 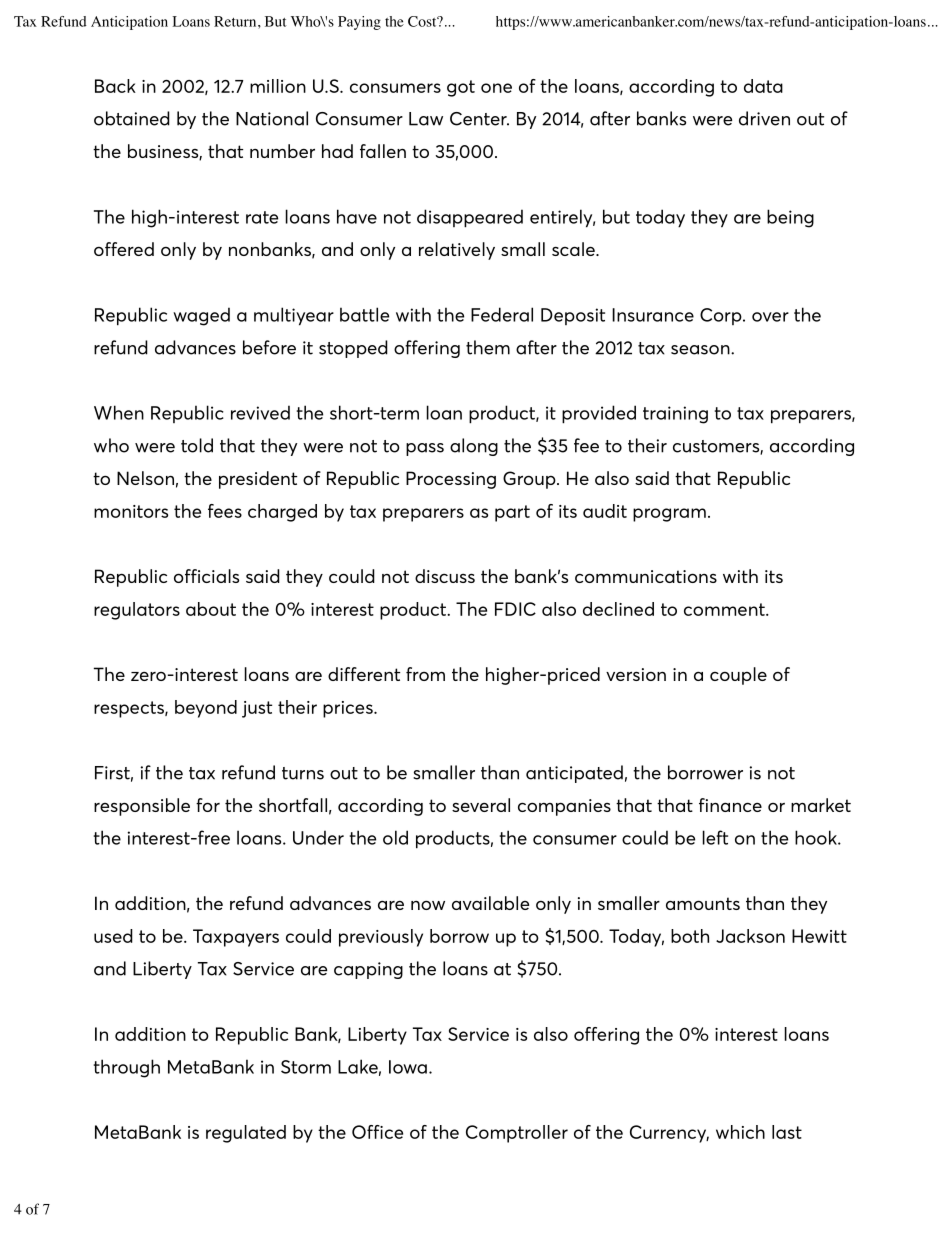 I want to click on comment, so click(x=725, y=609).
